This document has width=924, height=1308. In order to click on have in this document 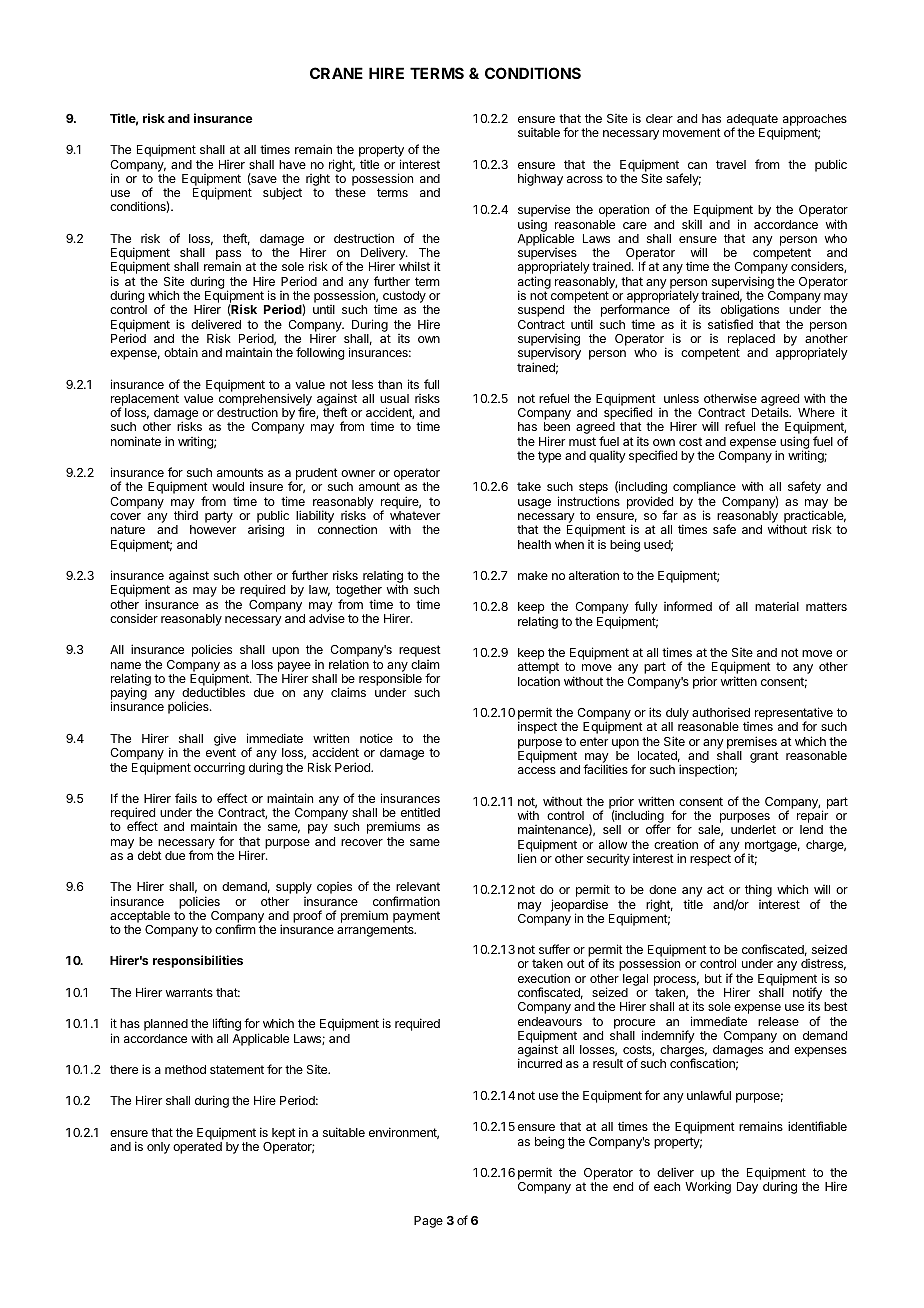, I will do `click(292, 164)`.
